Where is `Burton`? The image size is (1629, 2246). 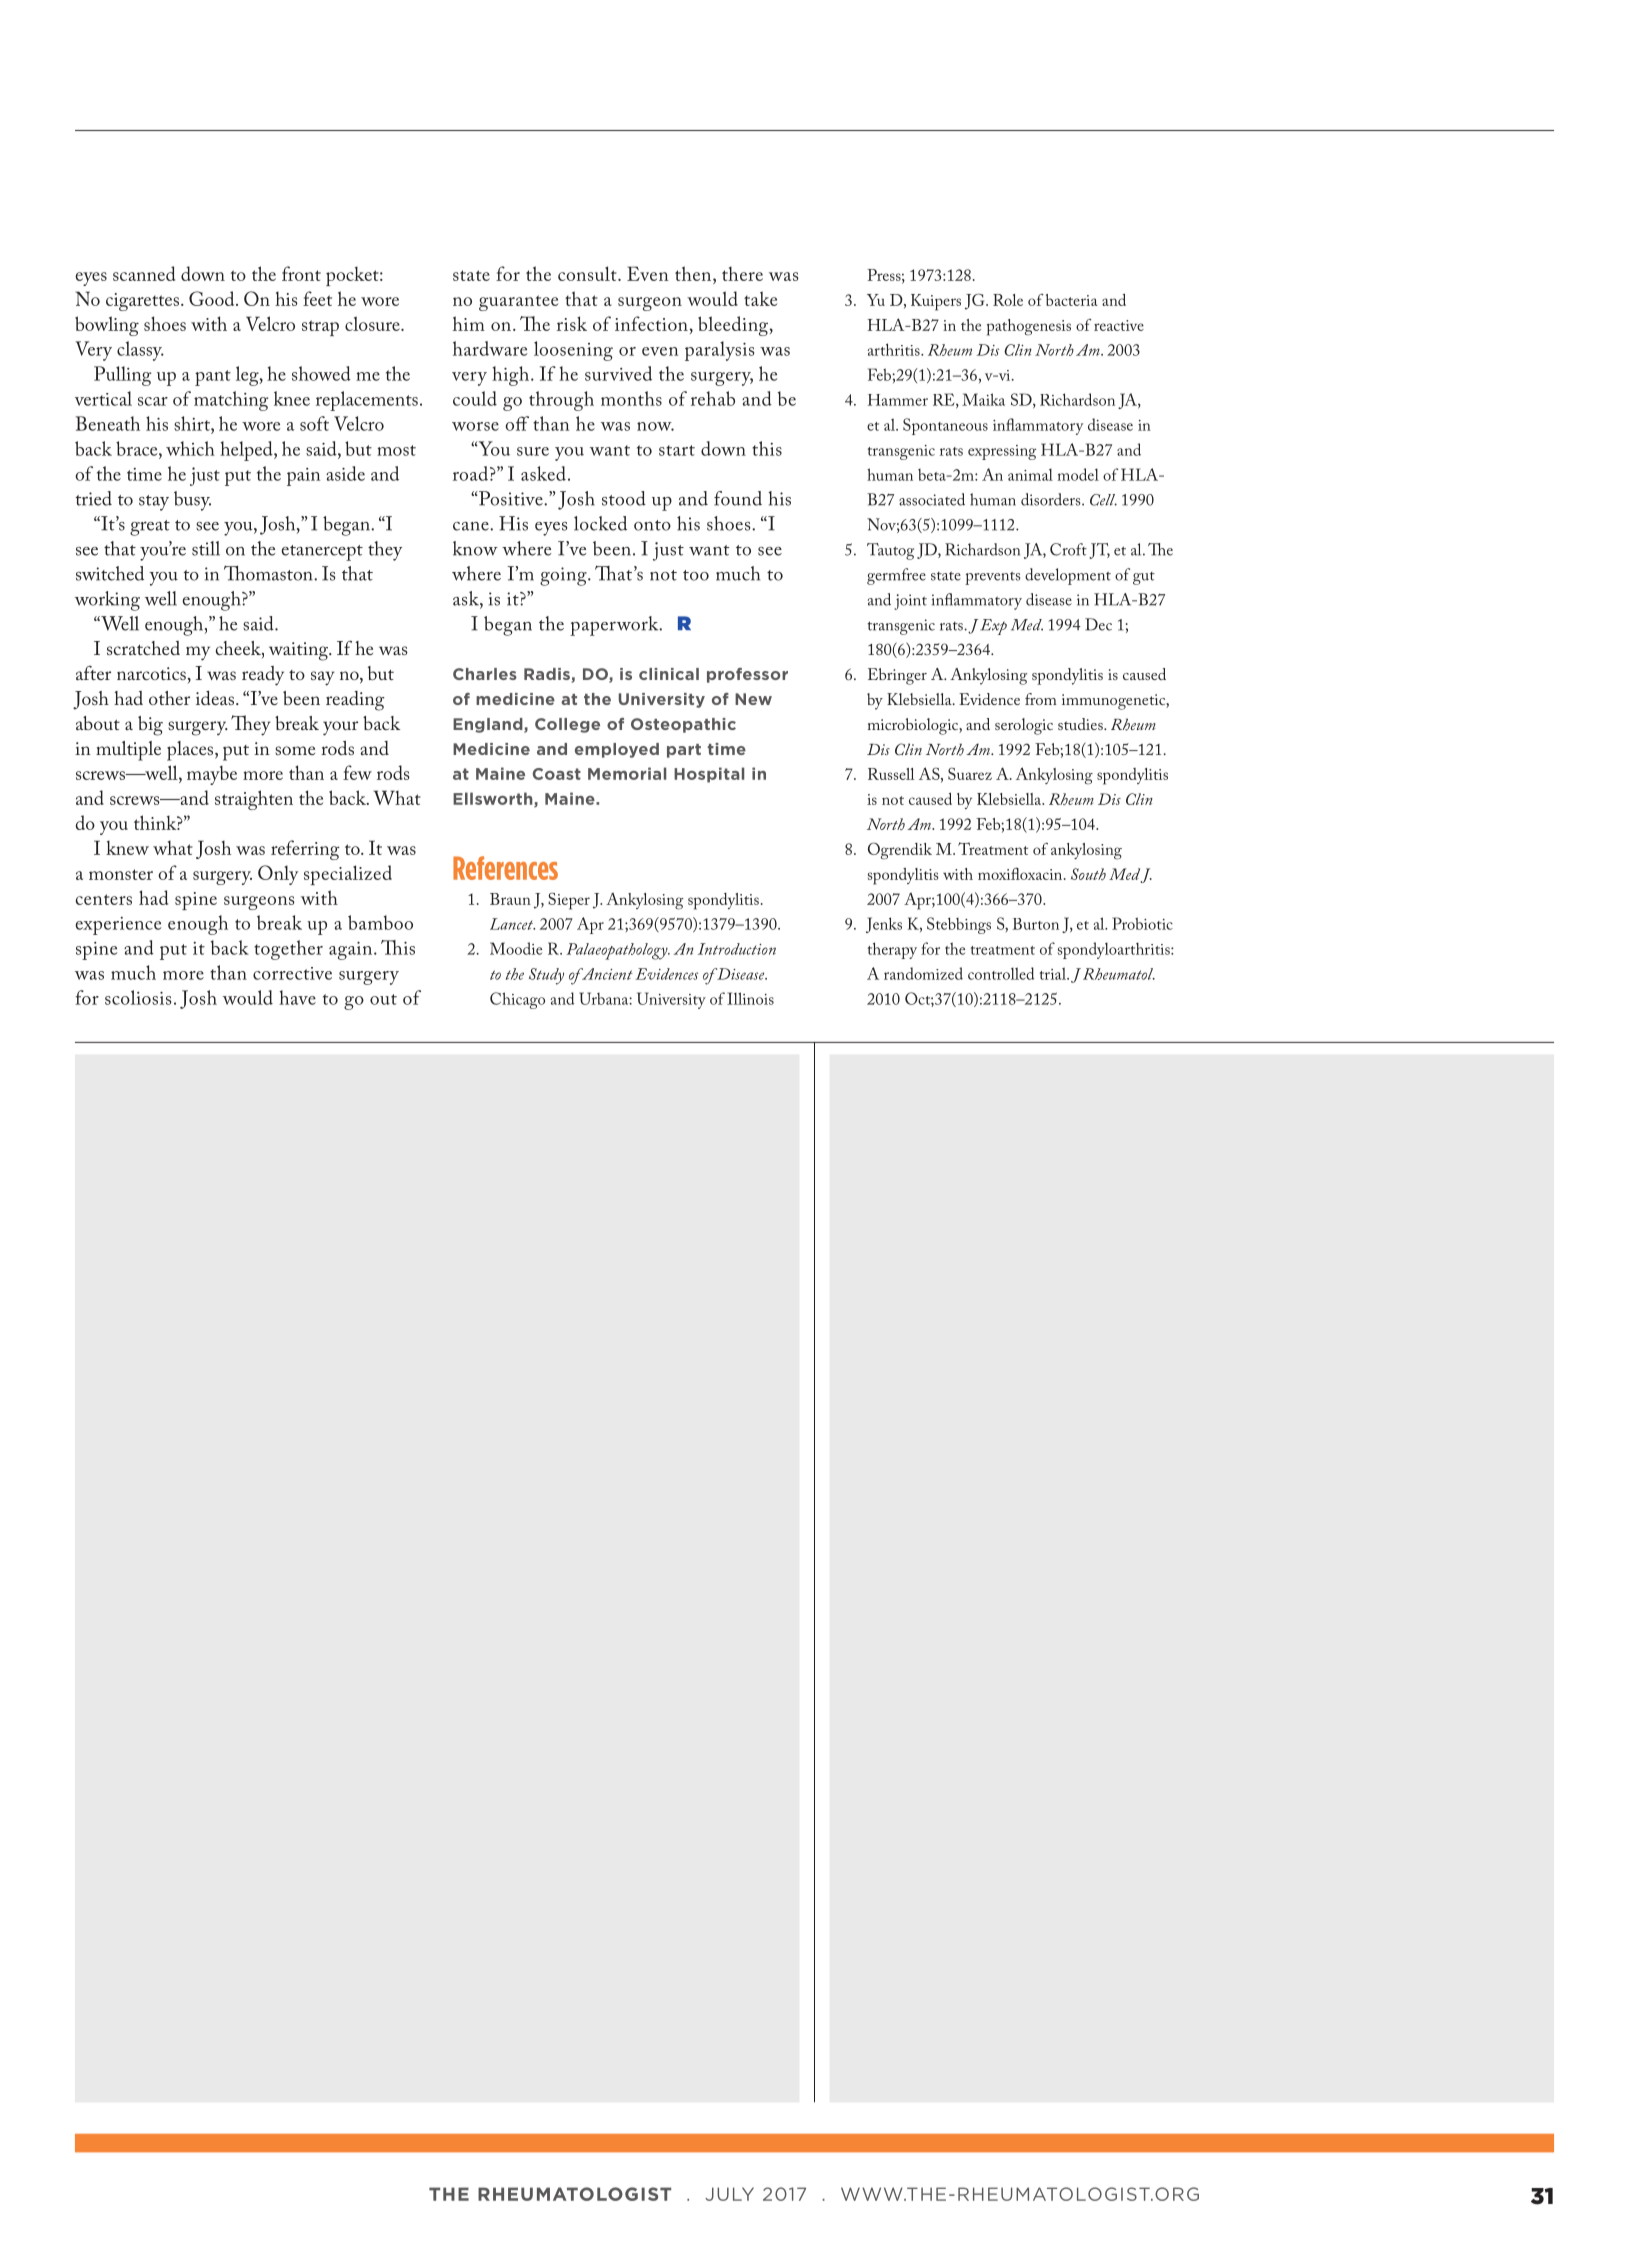 Burton is located at coordinates (1036, 924).
